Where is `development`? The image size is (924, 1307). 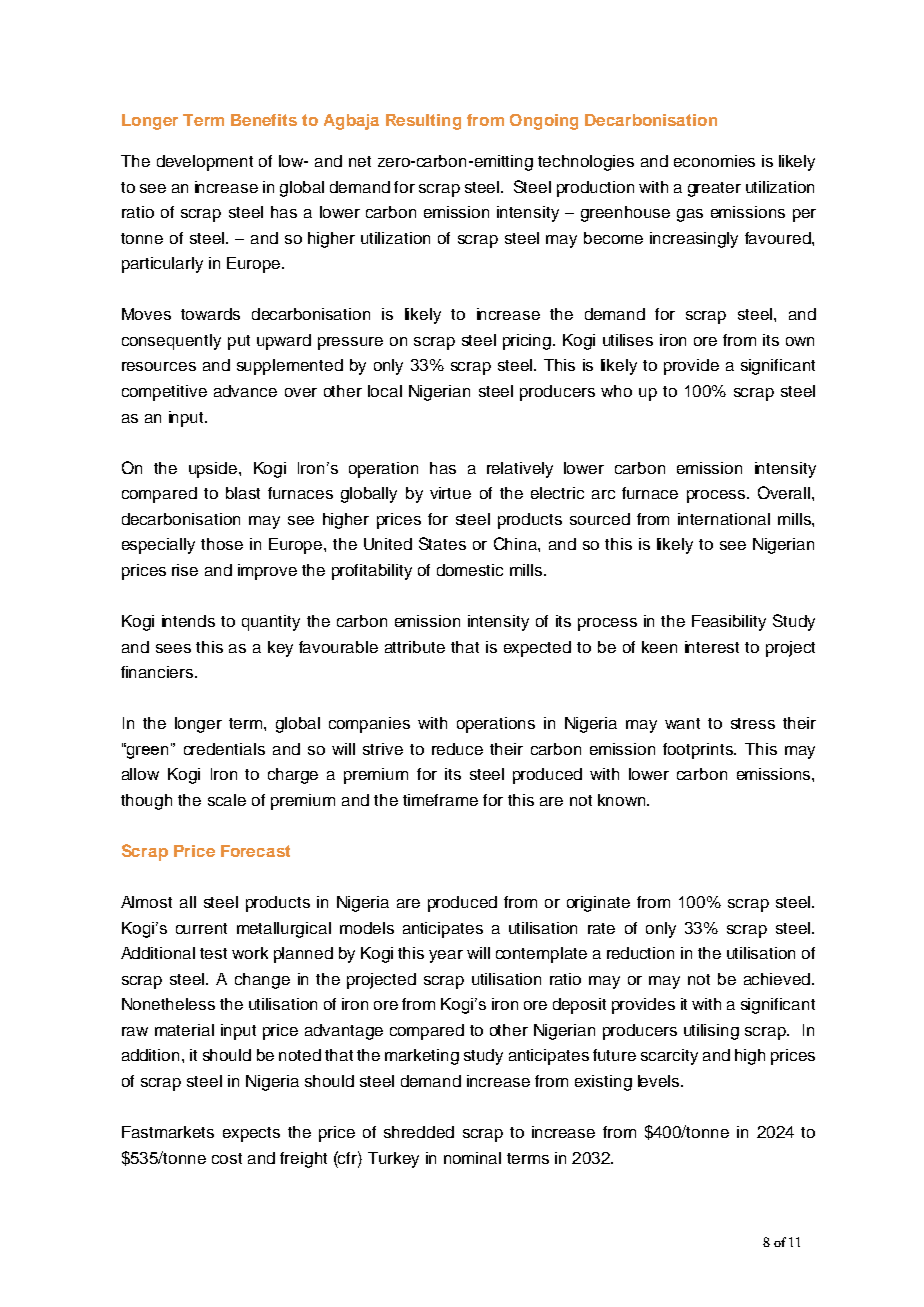 development is located at coordinates (205, 163).
